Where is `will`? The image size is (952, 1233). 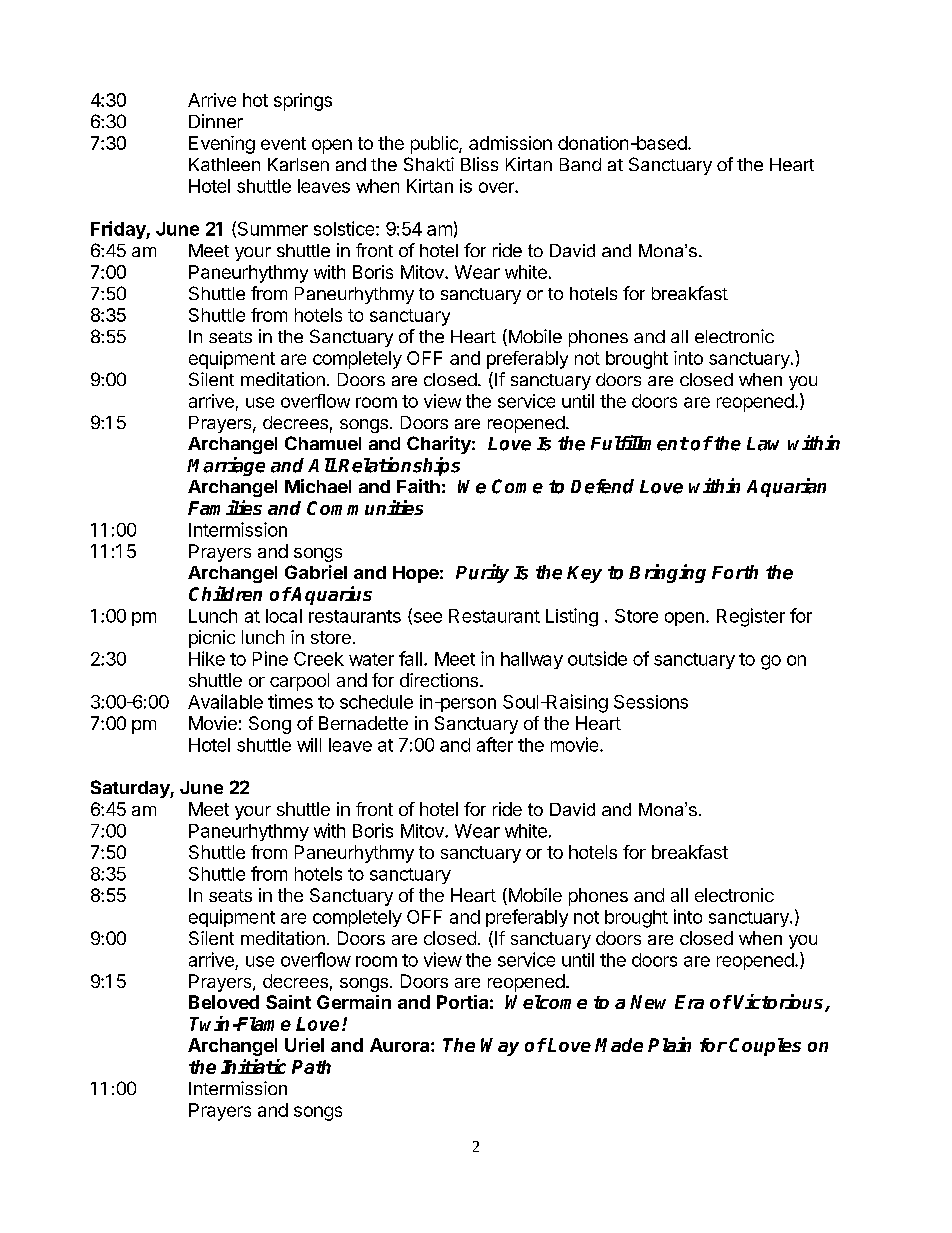
will is located at coordinates (309, 745).
